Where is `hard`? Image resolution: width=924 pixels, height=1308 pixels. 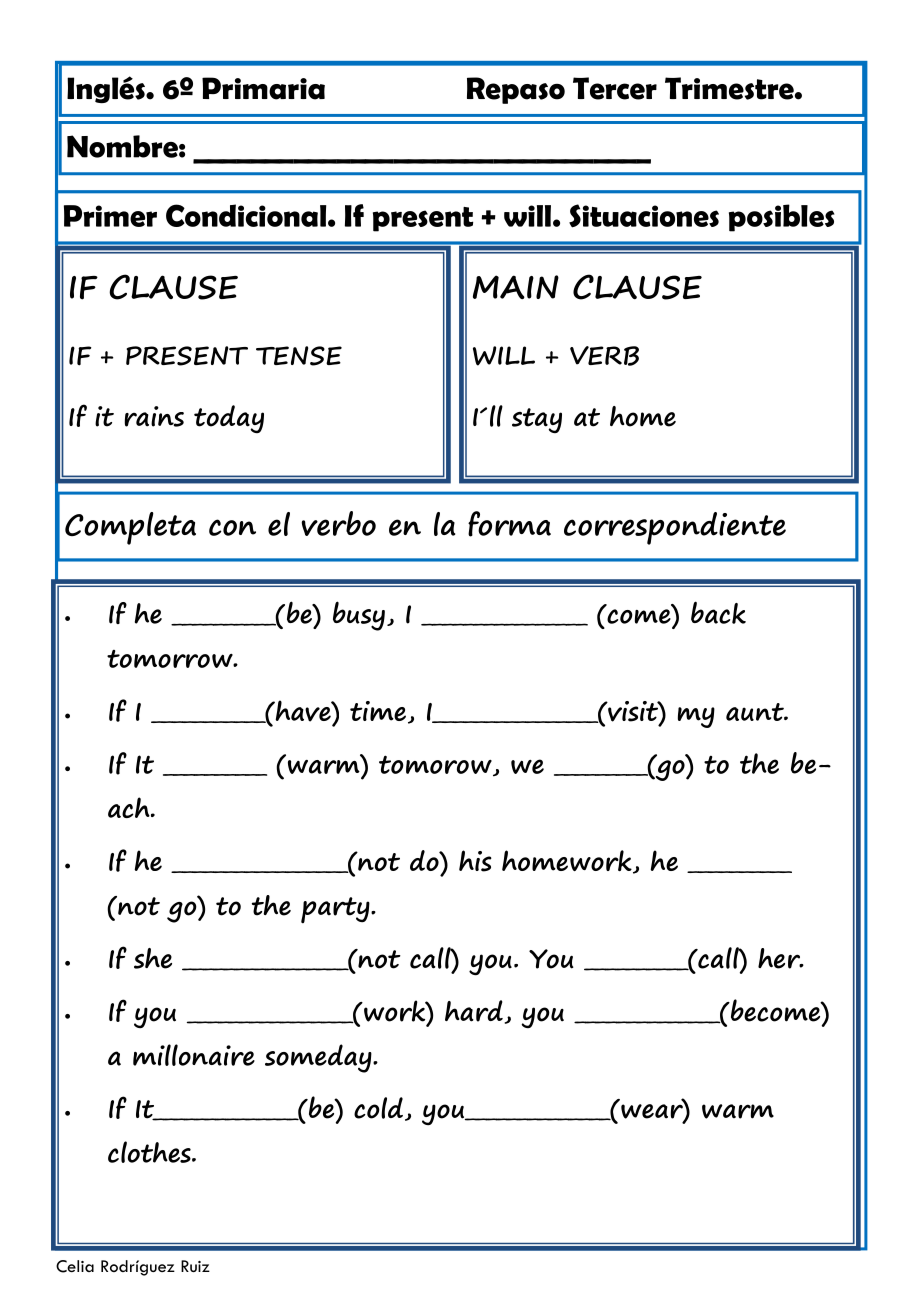
hard is located at coordinates (475, 1011).
